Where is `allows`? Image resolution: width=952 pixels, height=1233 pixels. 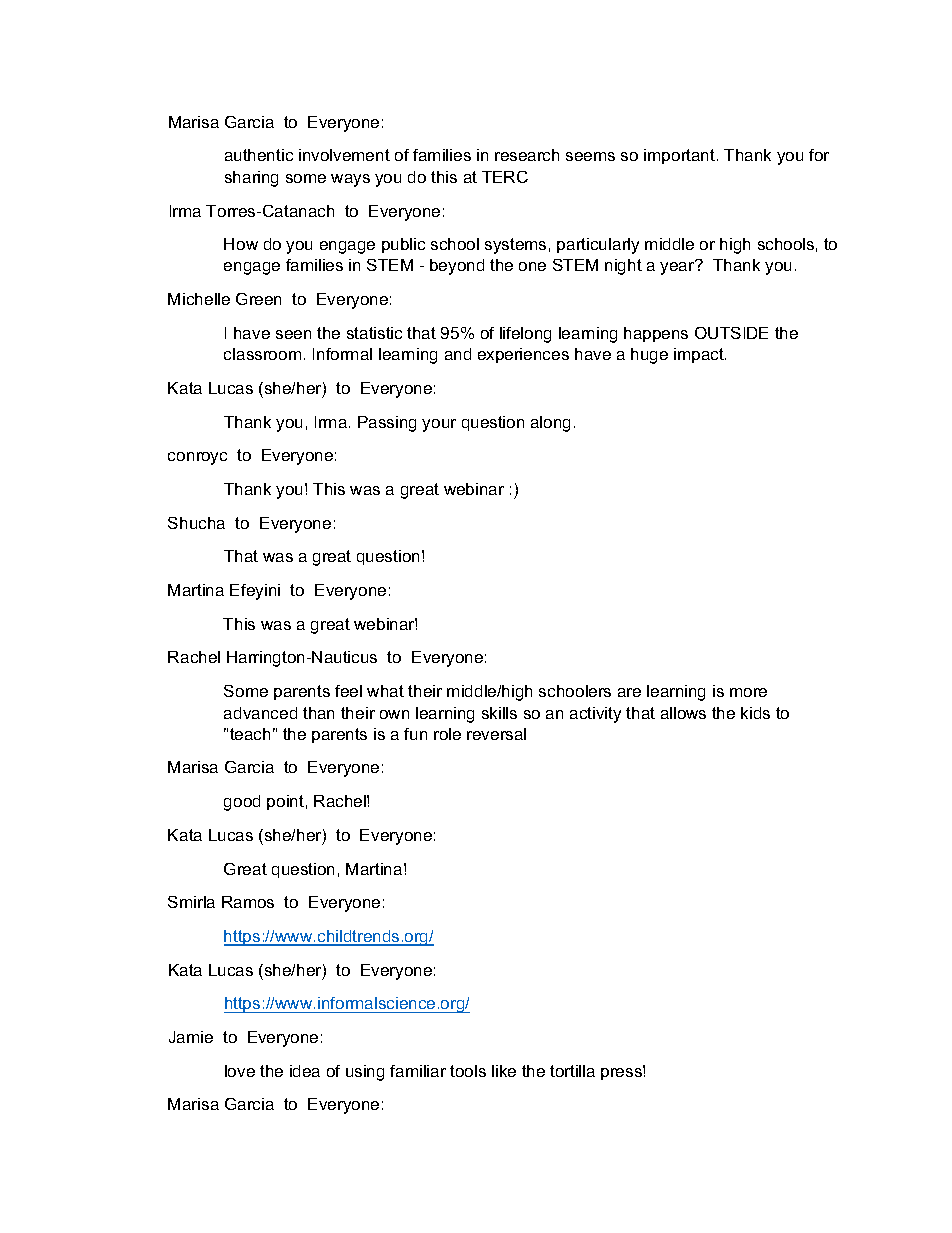 allows is located at coordinates (683, 713).
